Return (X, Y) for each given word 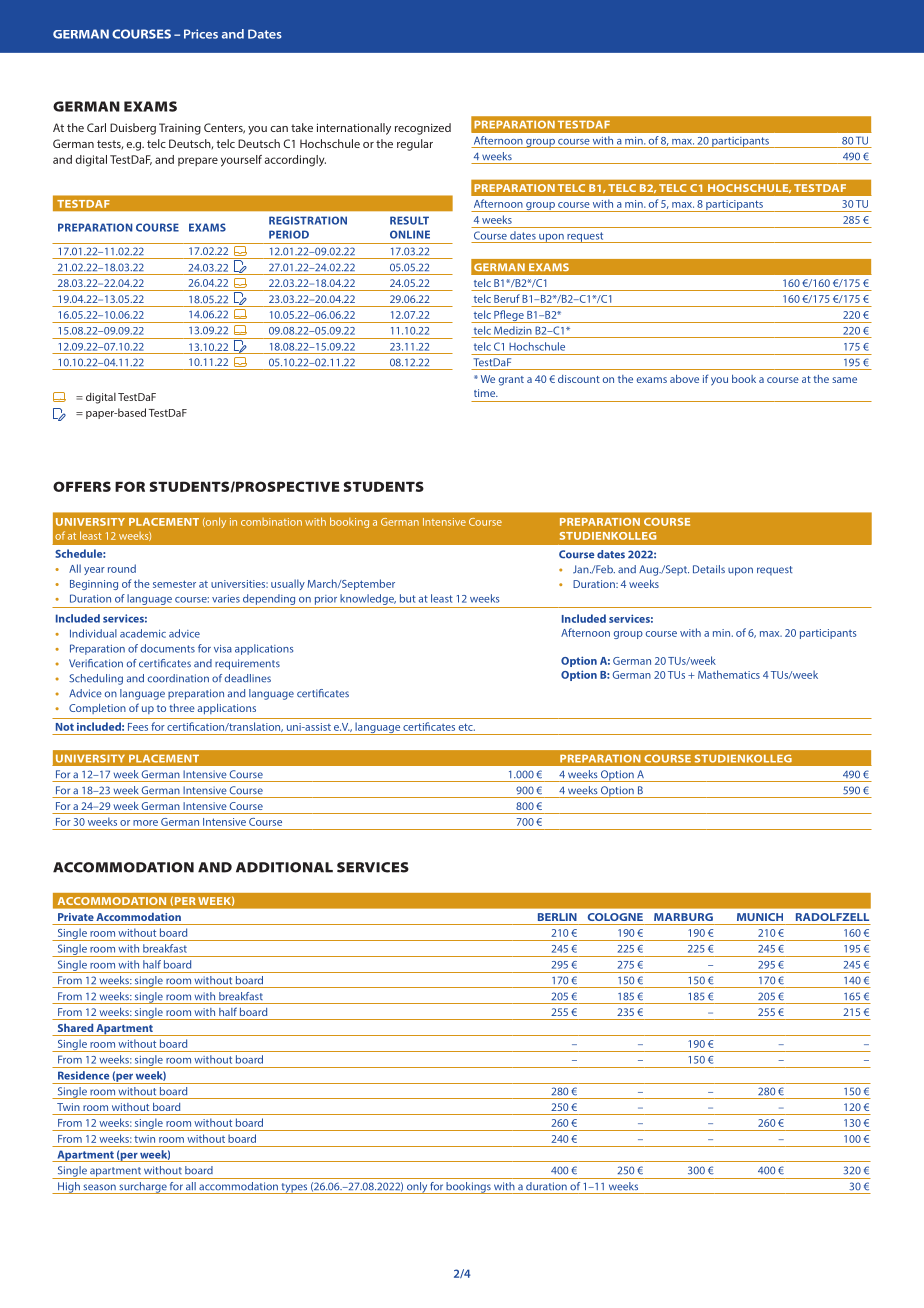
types (294, 1188)
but (408, 598)
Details (709, 569)
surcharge (143, 1188)
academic (143, 633)
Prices (201, 34)
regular (415, 145)
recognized (423, 129)
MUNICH (760, 917)
